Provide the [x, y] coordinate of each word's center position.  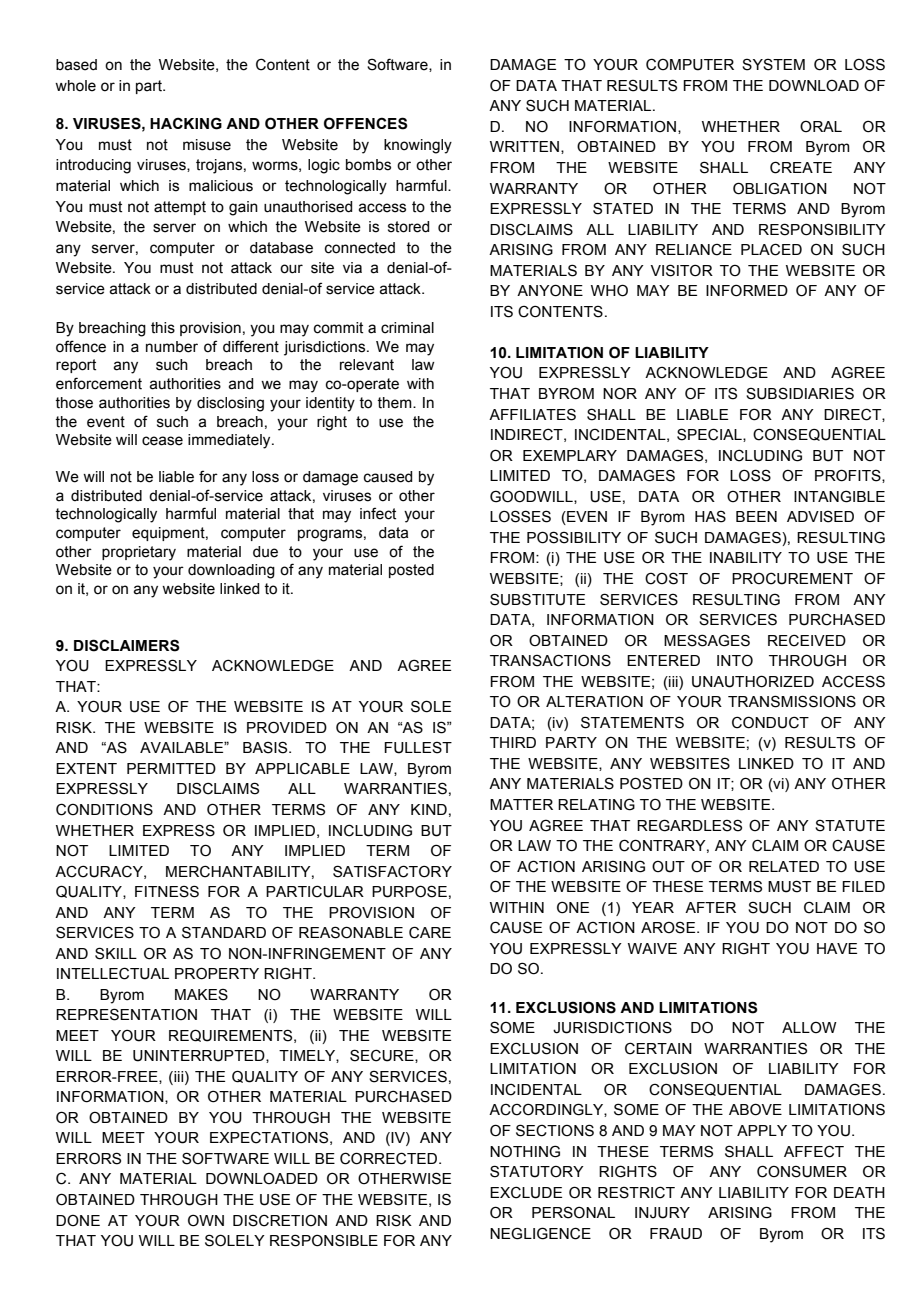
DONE [78, 1220]
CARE [430, 932]
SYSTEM [773, 64]
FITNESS [167, 891]
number [172, 347]
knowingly [418, 146]
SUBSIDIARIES [800, 393]
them [395, 403]
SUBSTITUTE [537, 599]
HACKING [186, 123]
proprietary [139, 553]
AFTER [710, 907]
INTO [735, 660]
